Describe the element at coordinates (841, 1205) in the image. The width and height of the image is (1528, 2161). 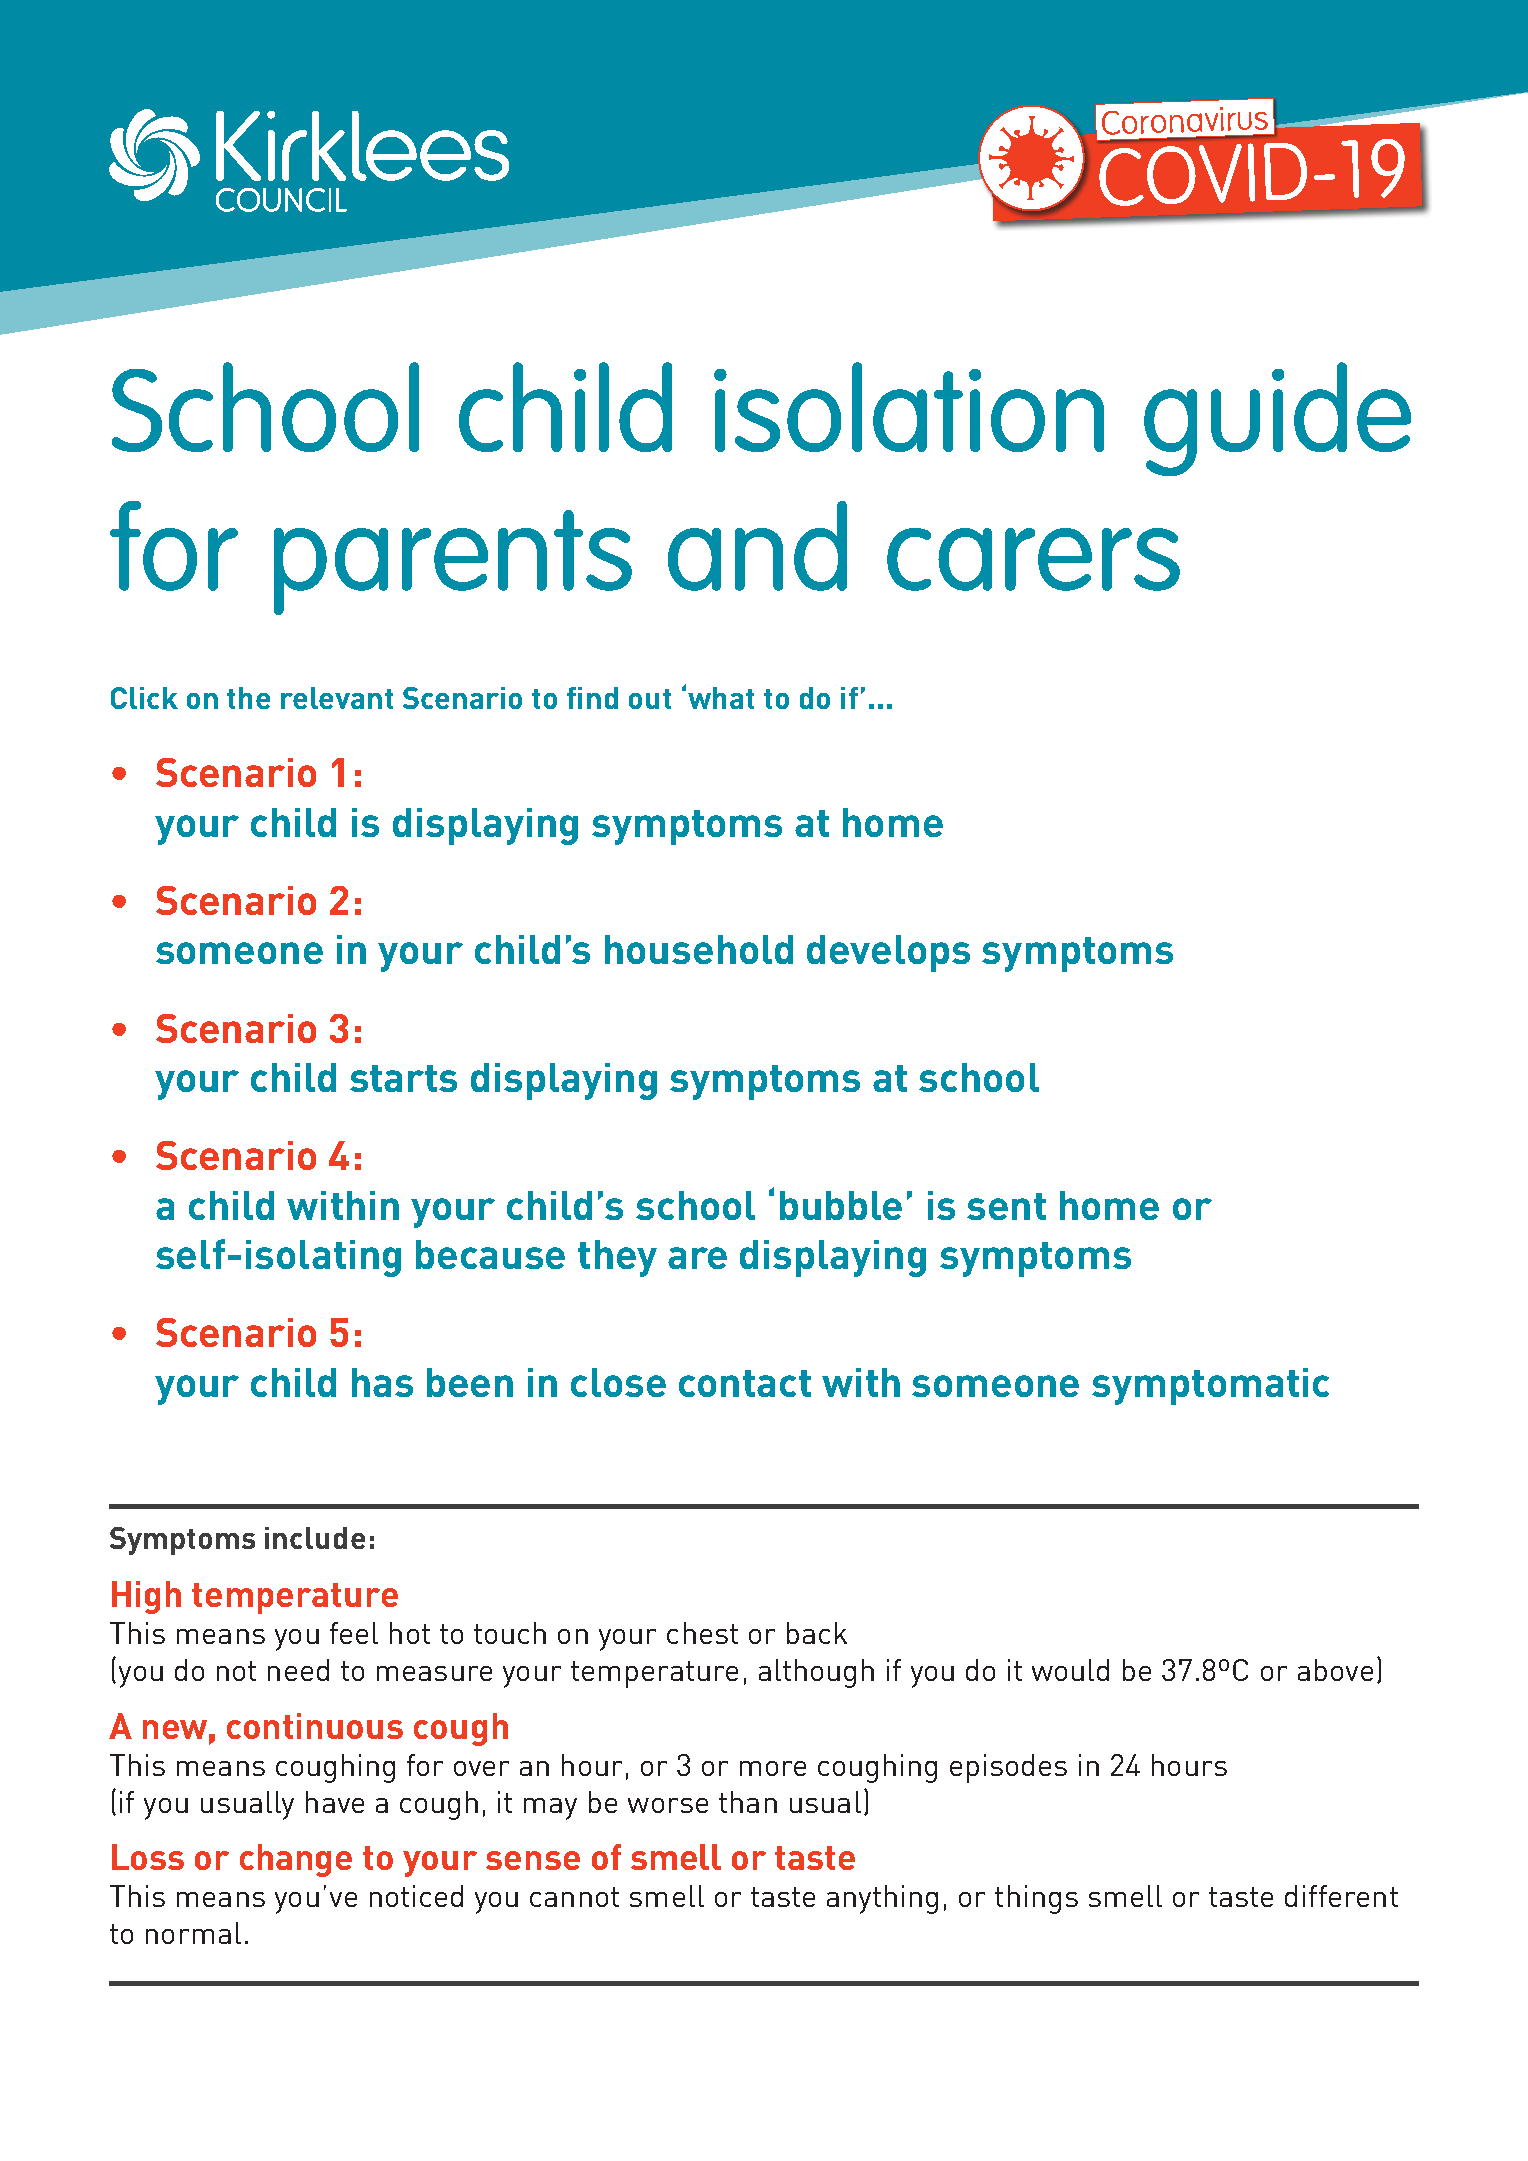
I see `bubble` at that location.
